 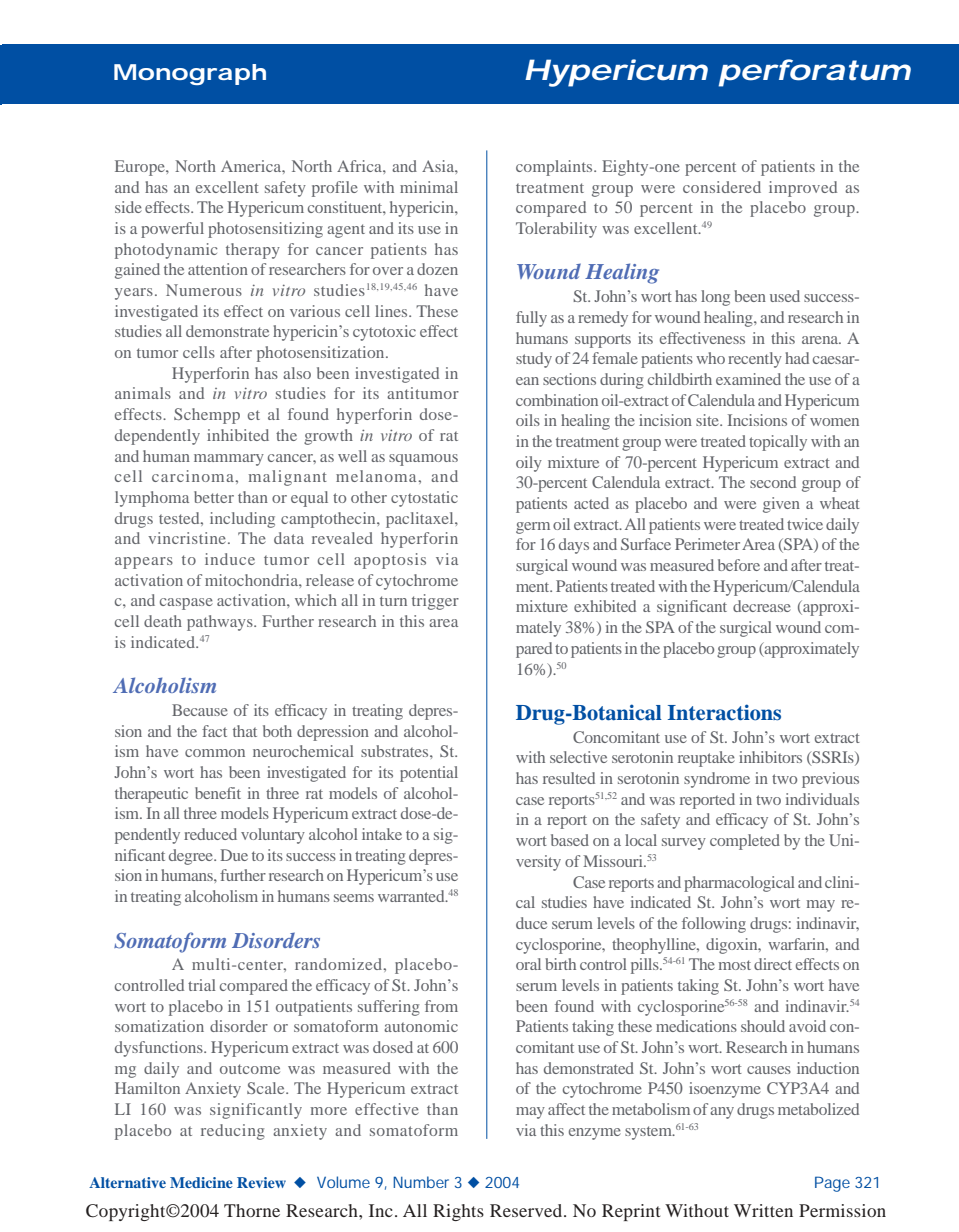 I want to click on powerful, so click(x=172, y=230).
